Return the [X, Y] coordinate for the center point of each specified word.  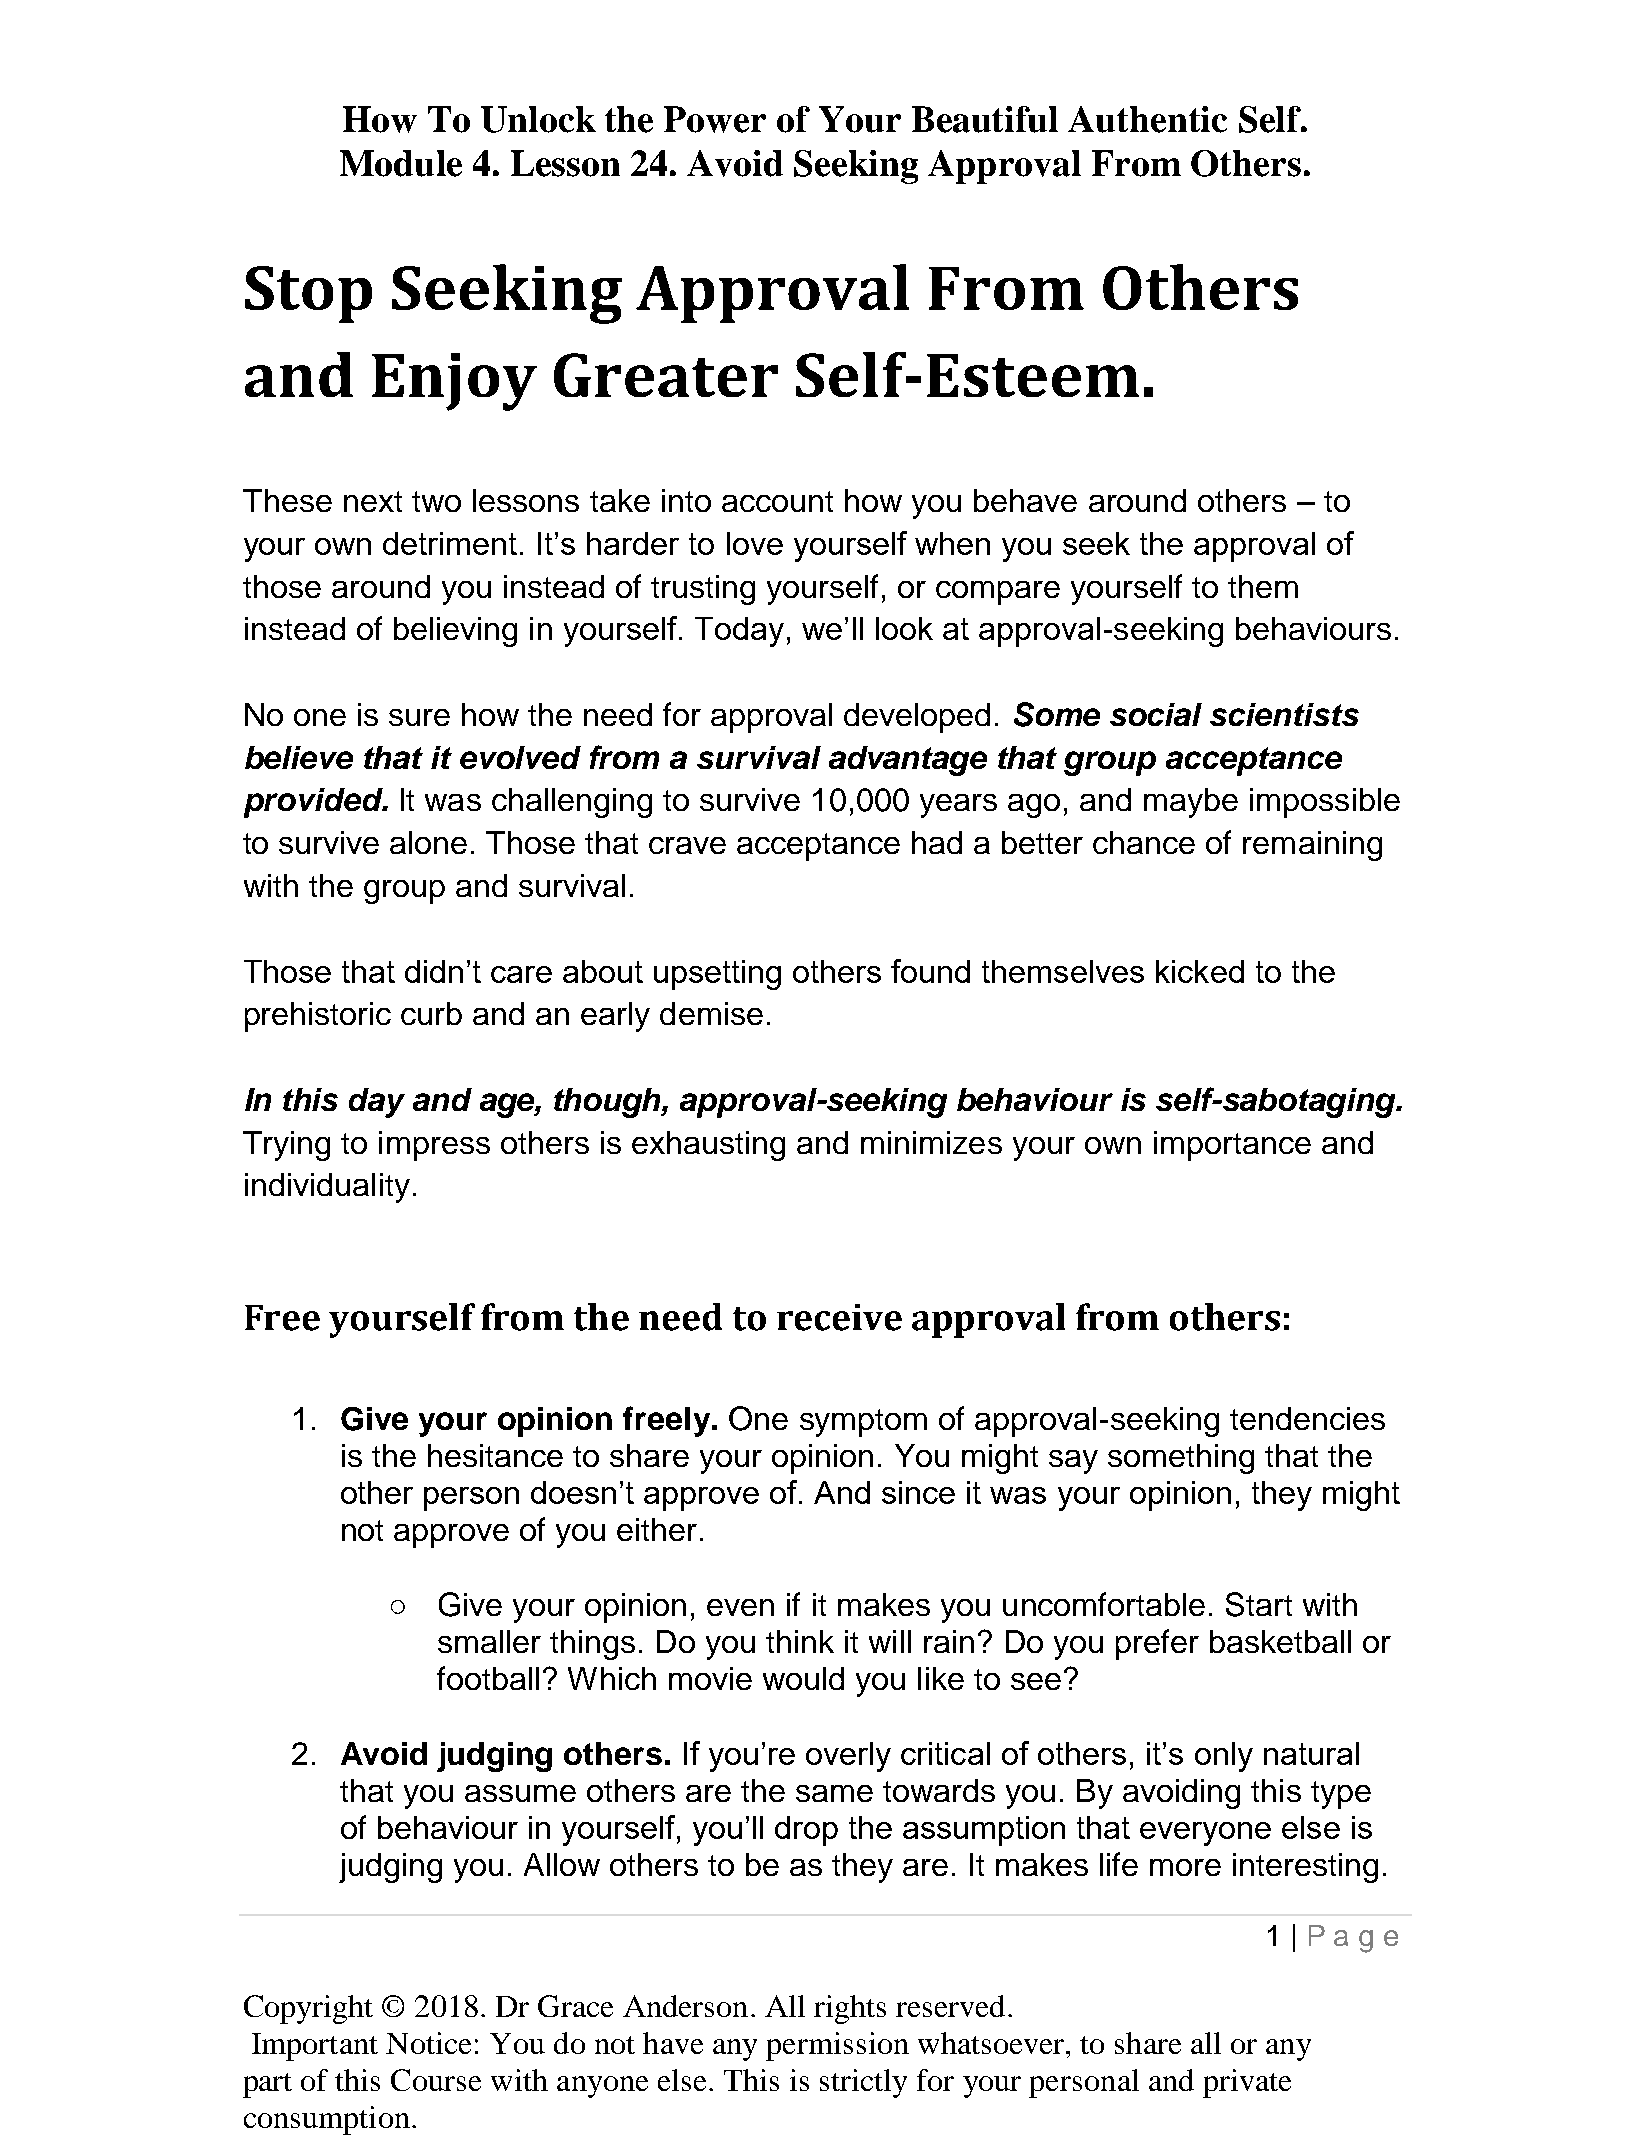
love [755, 543]
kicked [1200, 971]
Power [715, 119]
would [803, 1678]
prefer [1157, 1644]
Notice [428, 2043]
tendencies [1307, 1418]
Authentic [1147, 119]
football [488, 1678]
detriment [450, 543]
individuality [327, 1188]
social [1156, 714]
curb [431, 1013]
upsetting [717, 975]
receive [839, 1317]
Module [401, 163]
